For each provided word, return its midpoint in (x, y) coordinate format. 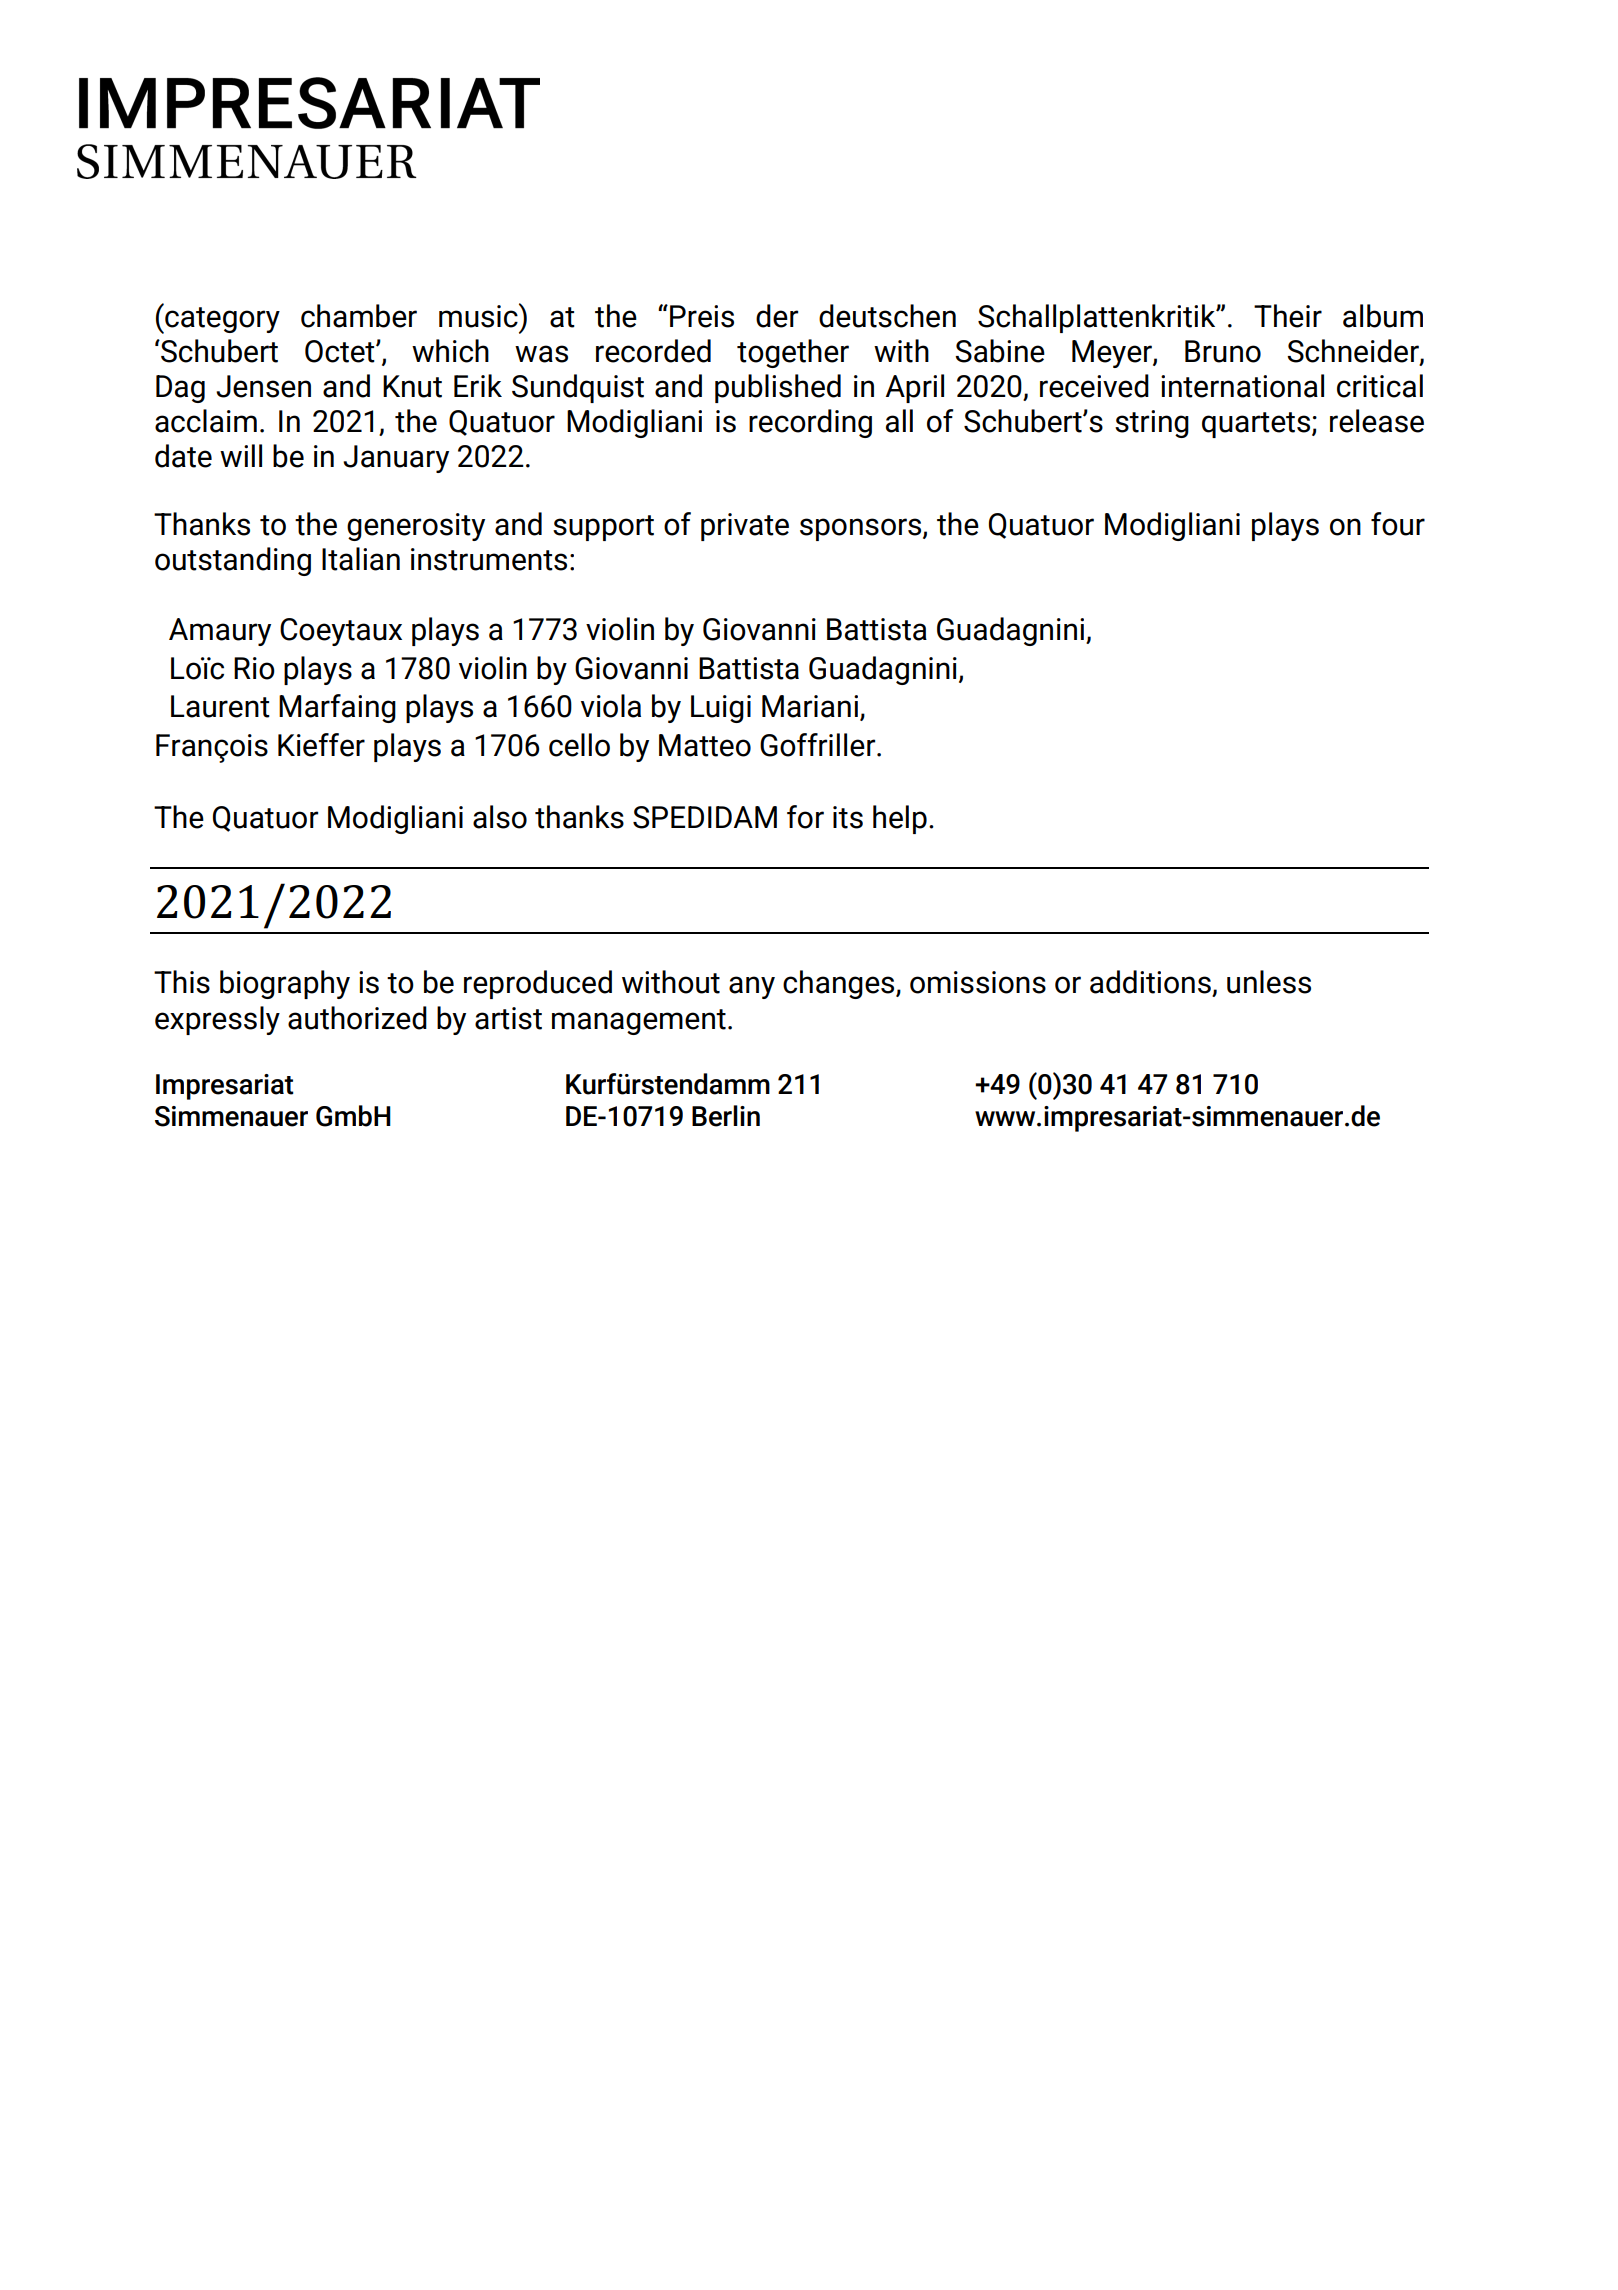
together (793, 353)
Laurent (220, 706)
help (900, 819)
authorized (357, 1018)
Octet (341, 351)
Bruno (1223, 351)
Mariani (810, 706)
